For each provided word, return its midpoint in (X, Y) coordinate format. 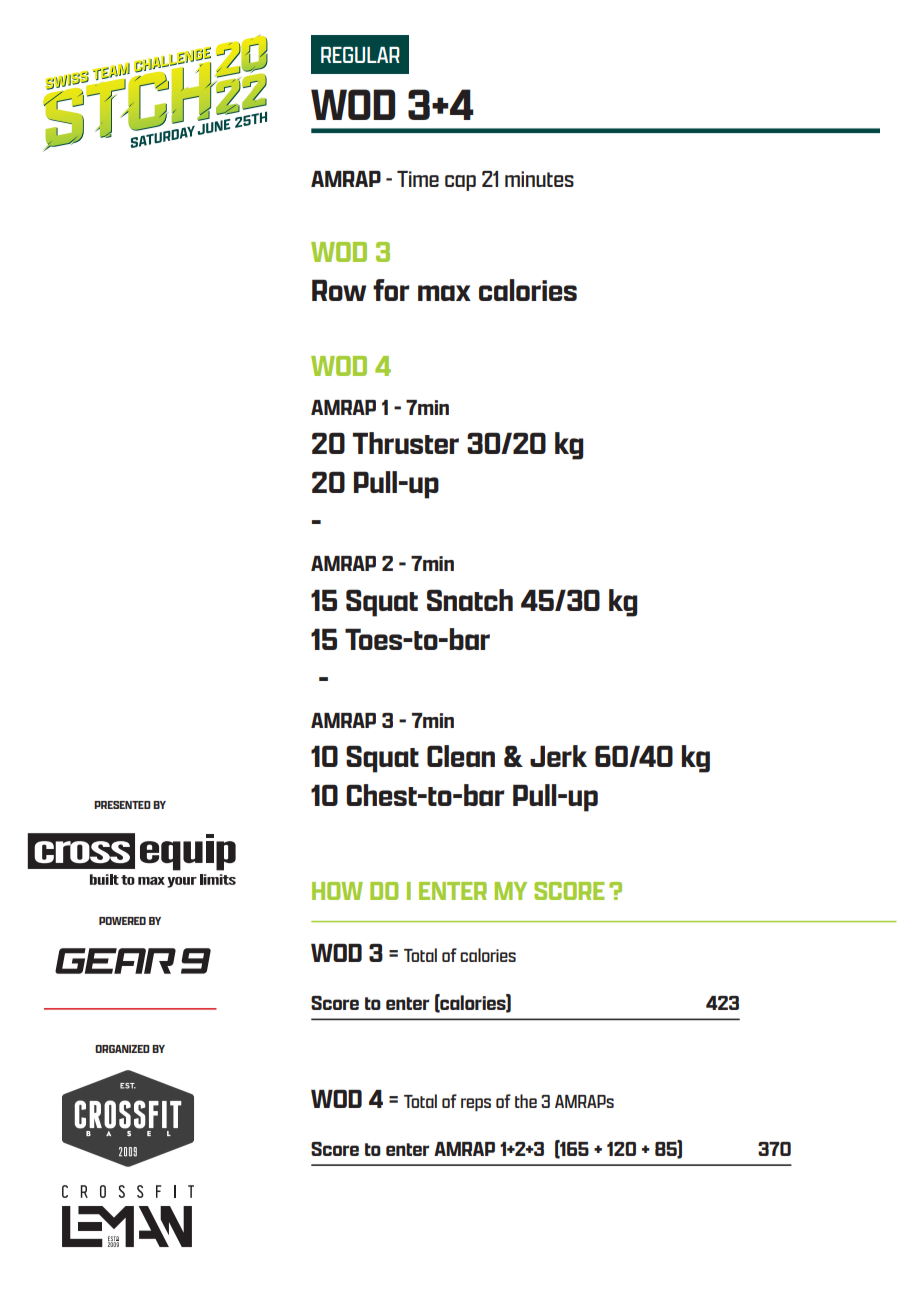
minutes (539, 179)
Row (339, 290)
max (444, 293)
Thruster (406, 443)
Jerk (558, 756)
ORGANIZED (122, 1049)
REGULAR (360, 55)
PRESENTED (122, 805)
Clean (461, 756)
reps (476, 1104)
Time (418, 179)
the (526, 1101)
